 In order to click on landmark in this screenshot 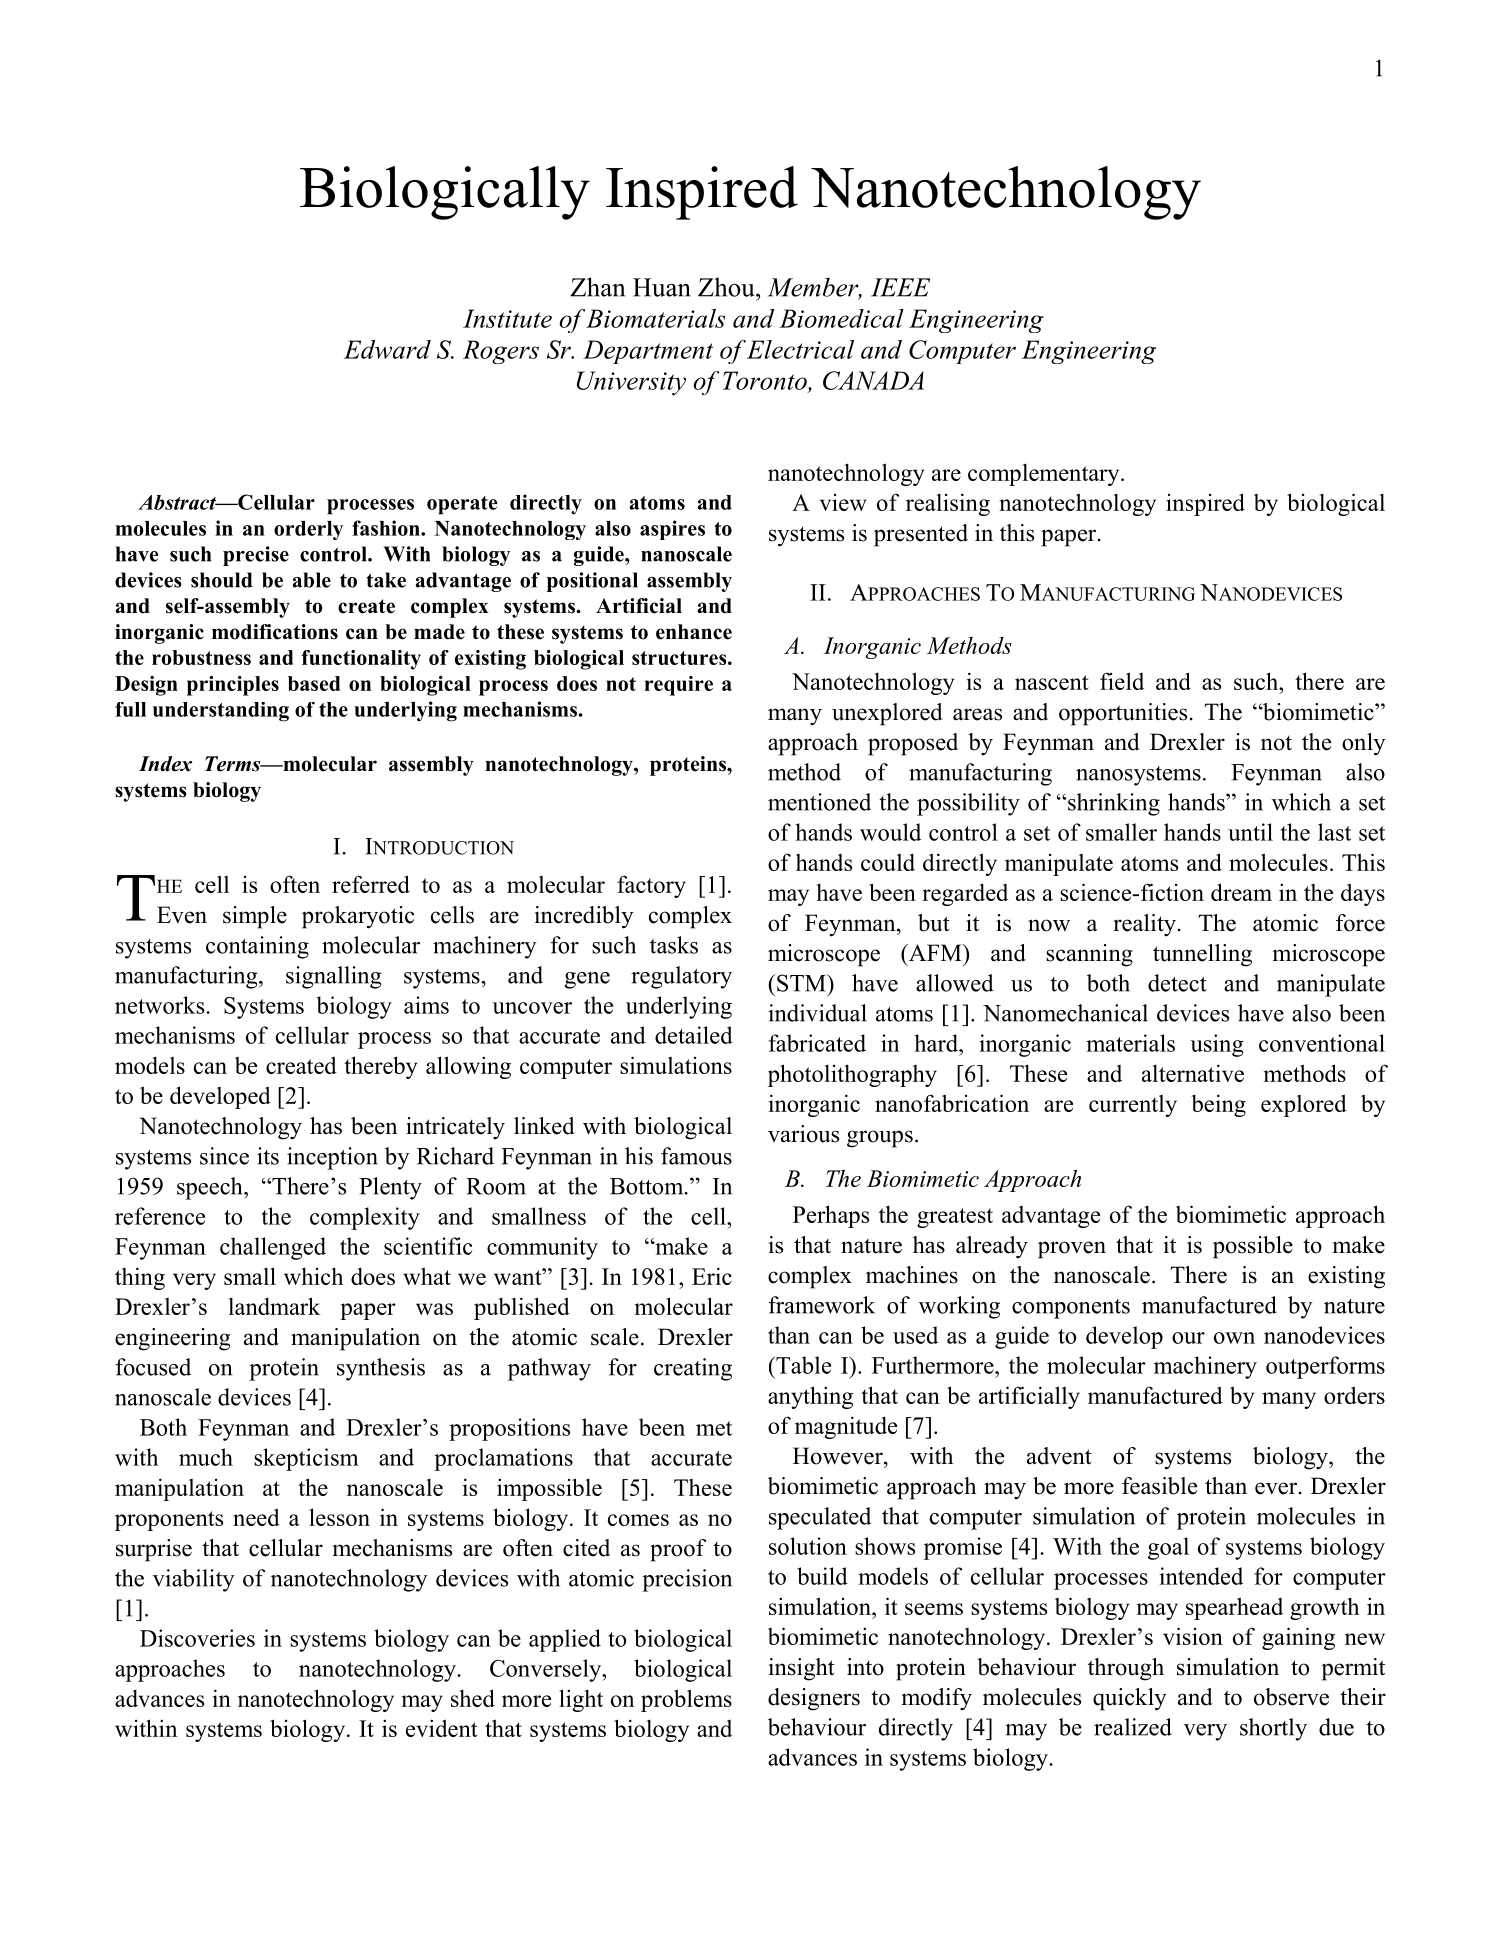, I will do `click(274, 1306)`.
